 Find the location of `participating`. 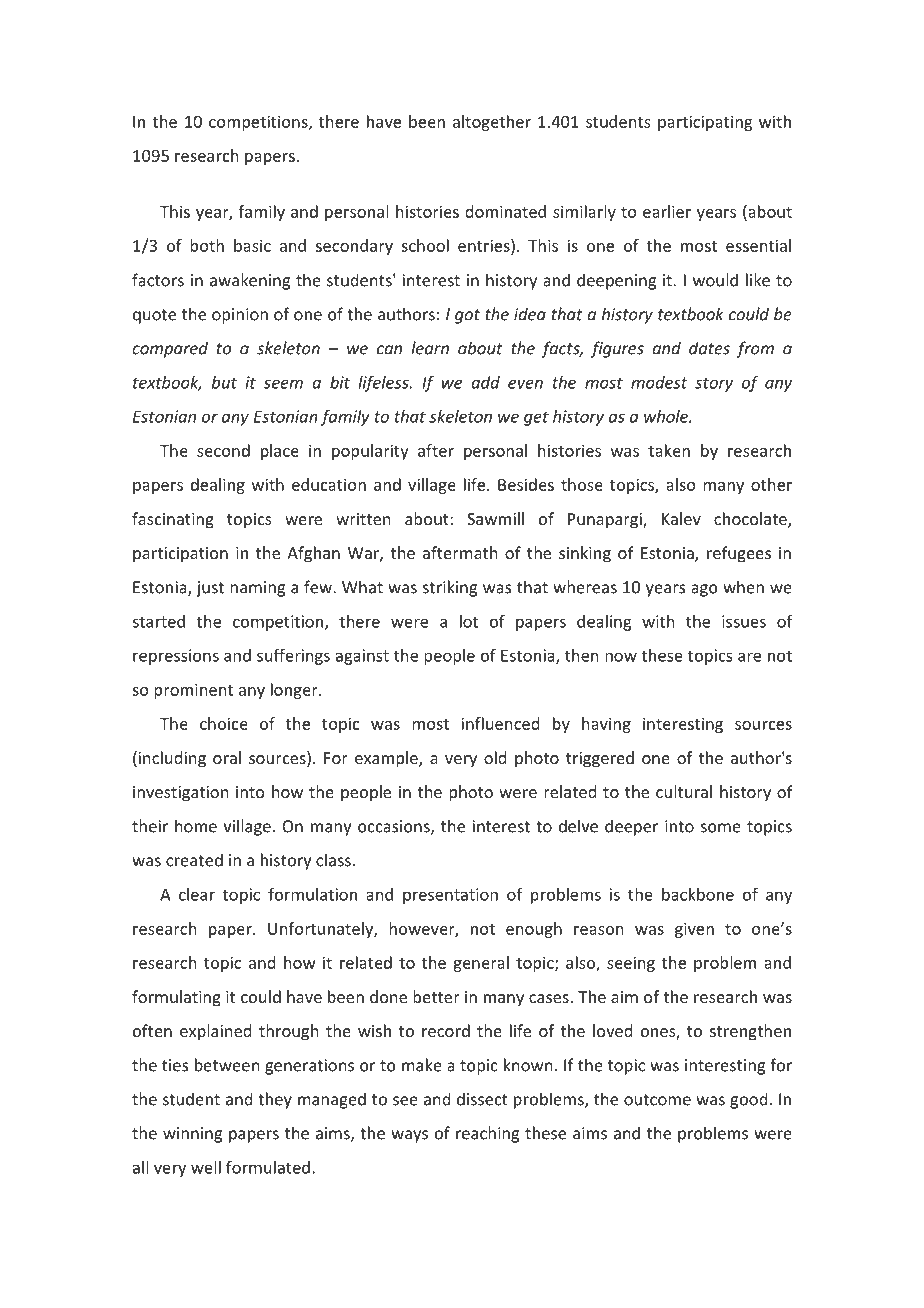

participating is located at coordinates (705, 123).
